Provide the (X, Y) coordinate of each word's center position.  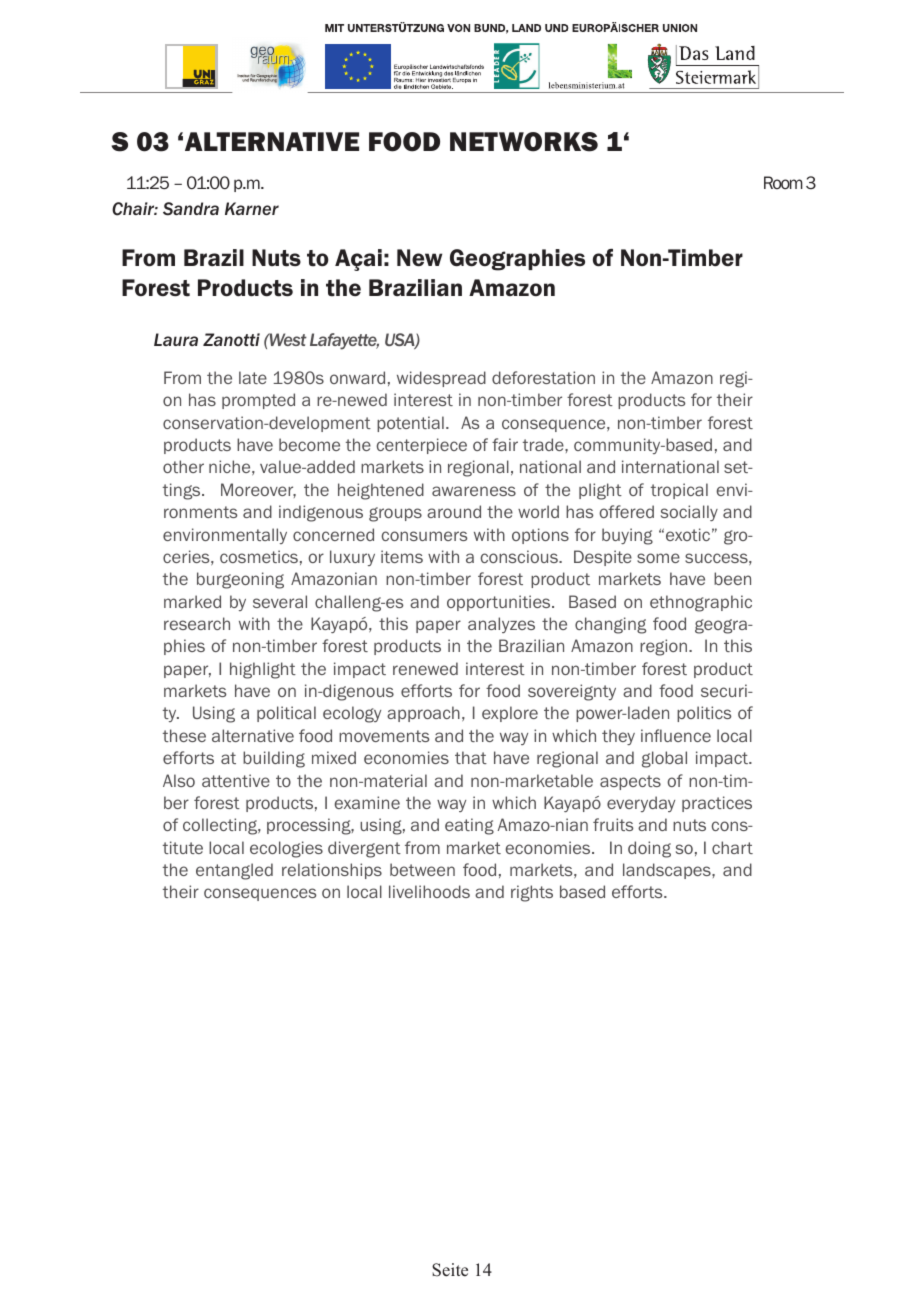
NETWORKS (524, 142)
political (286, 714)
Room (783, 183)
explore (510, 714)
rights (532, 893)
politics (704, 714)
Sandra (191, 209)
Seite (450, 1270)
